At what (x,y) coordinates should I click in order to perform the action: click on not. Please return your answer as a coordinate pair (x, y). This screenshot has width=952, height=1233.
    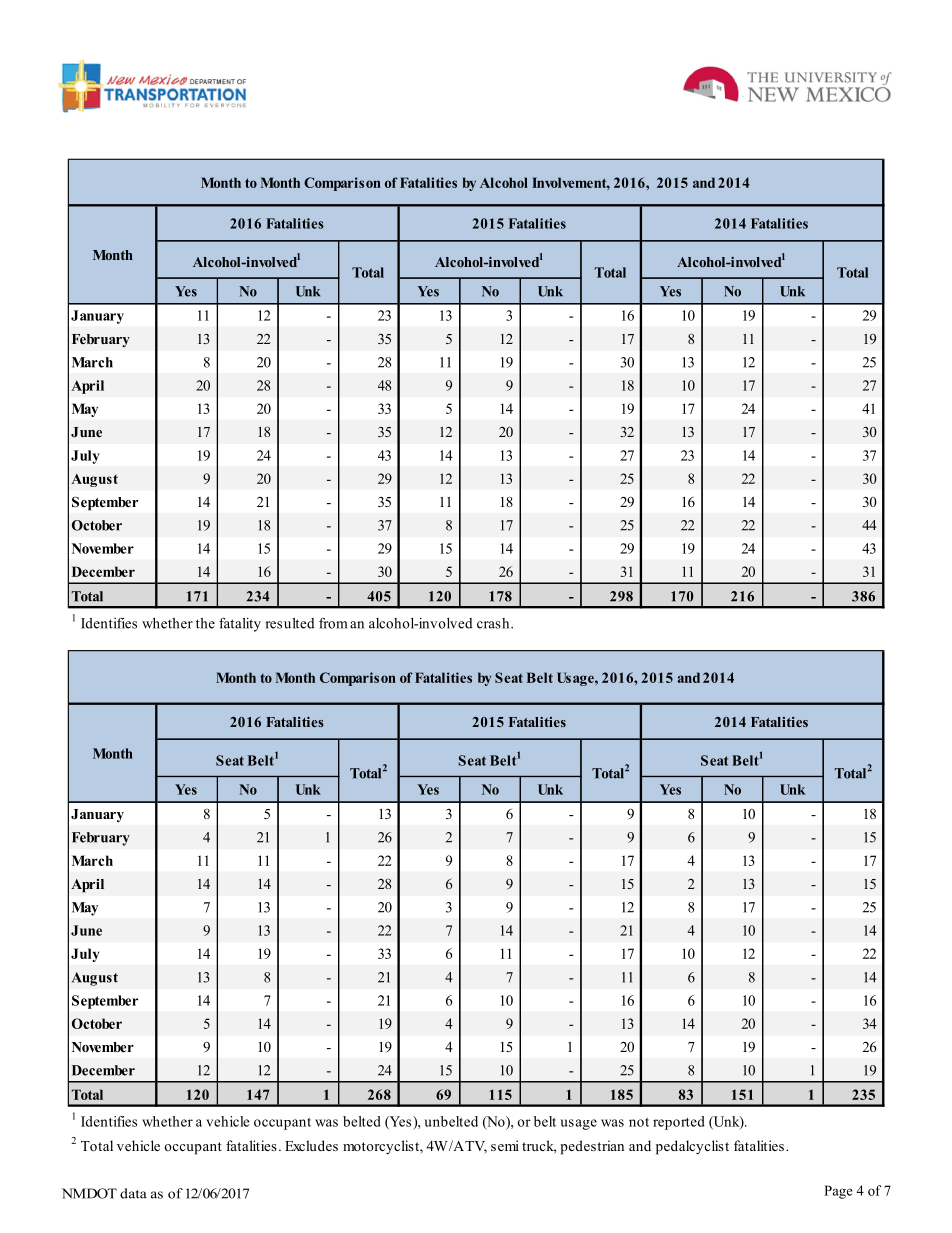
    Looking at the image, I should click on (639, 1122).
